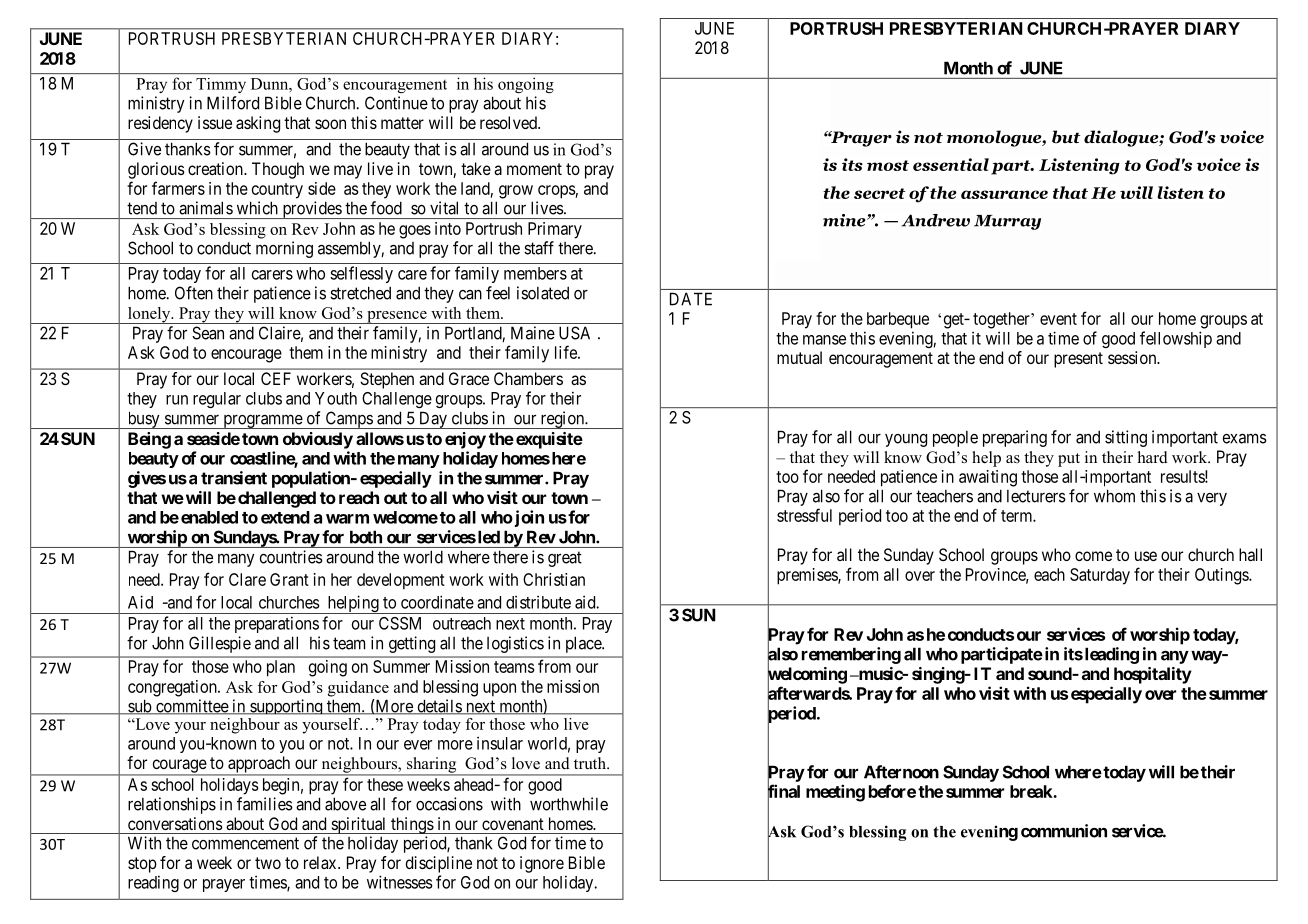 The width and height of the screenshot is (1308, 924). I want to click on programme, so click(262, 421).
